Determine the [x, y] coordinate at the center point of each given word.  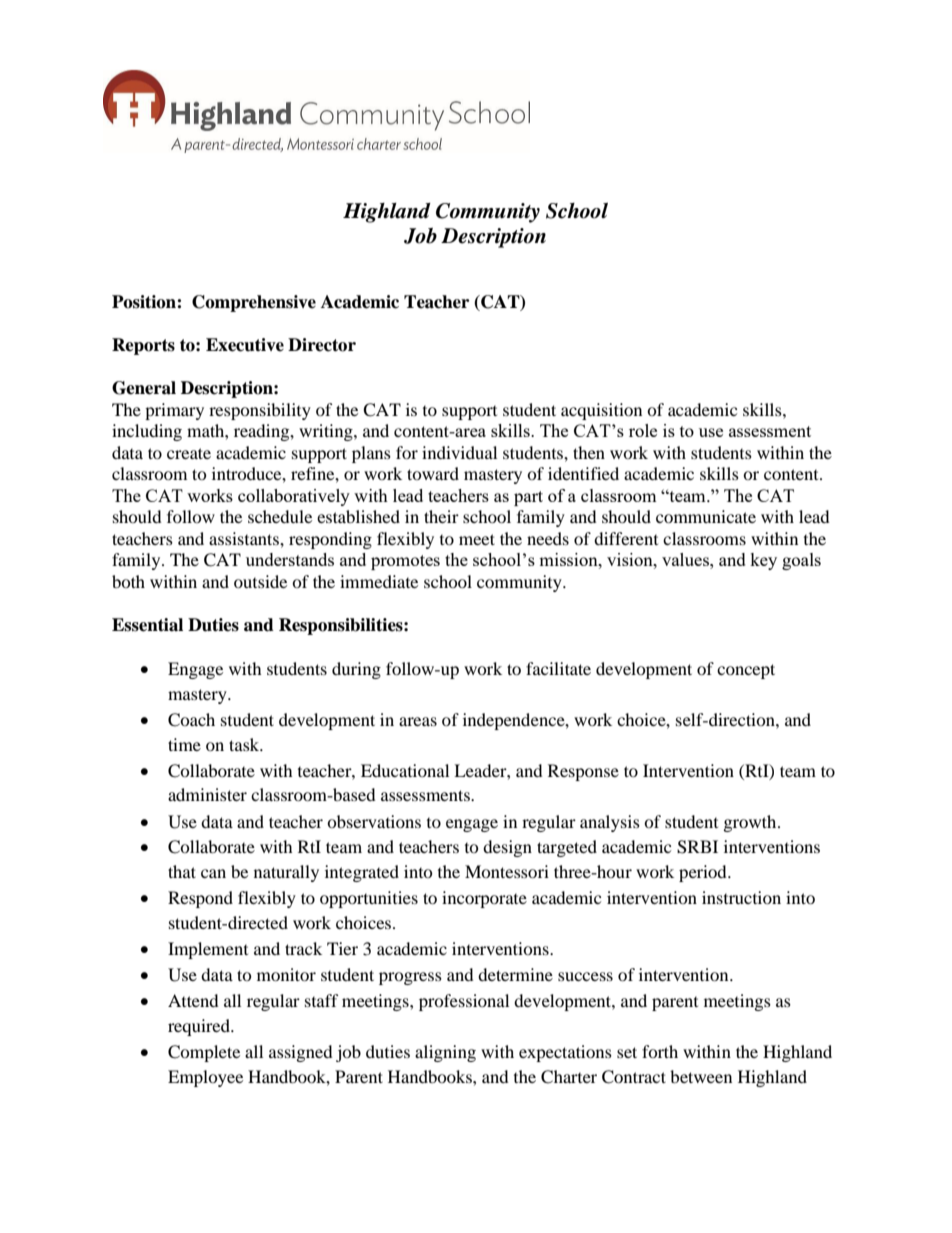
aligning [445, 1053]
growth [751, 823]
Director [322, 345]
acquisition [601, 411]
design [507, 848]
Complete [204, 1053]
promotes [405, 562]
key [763, 561]
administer [207, 794]
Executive [245, 345]
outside [260, 581]
